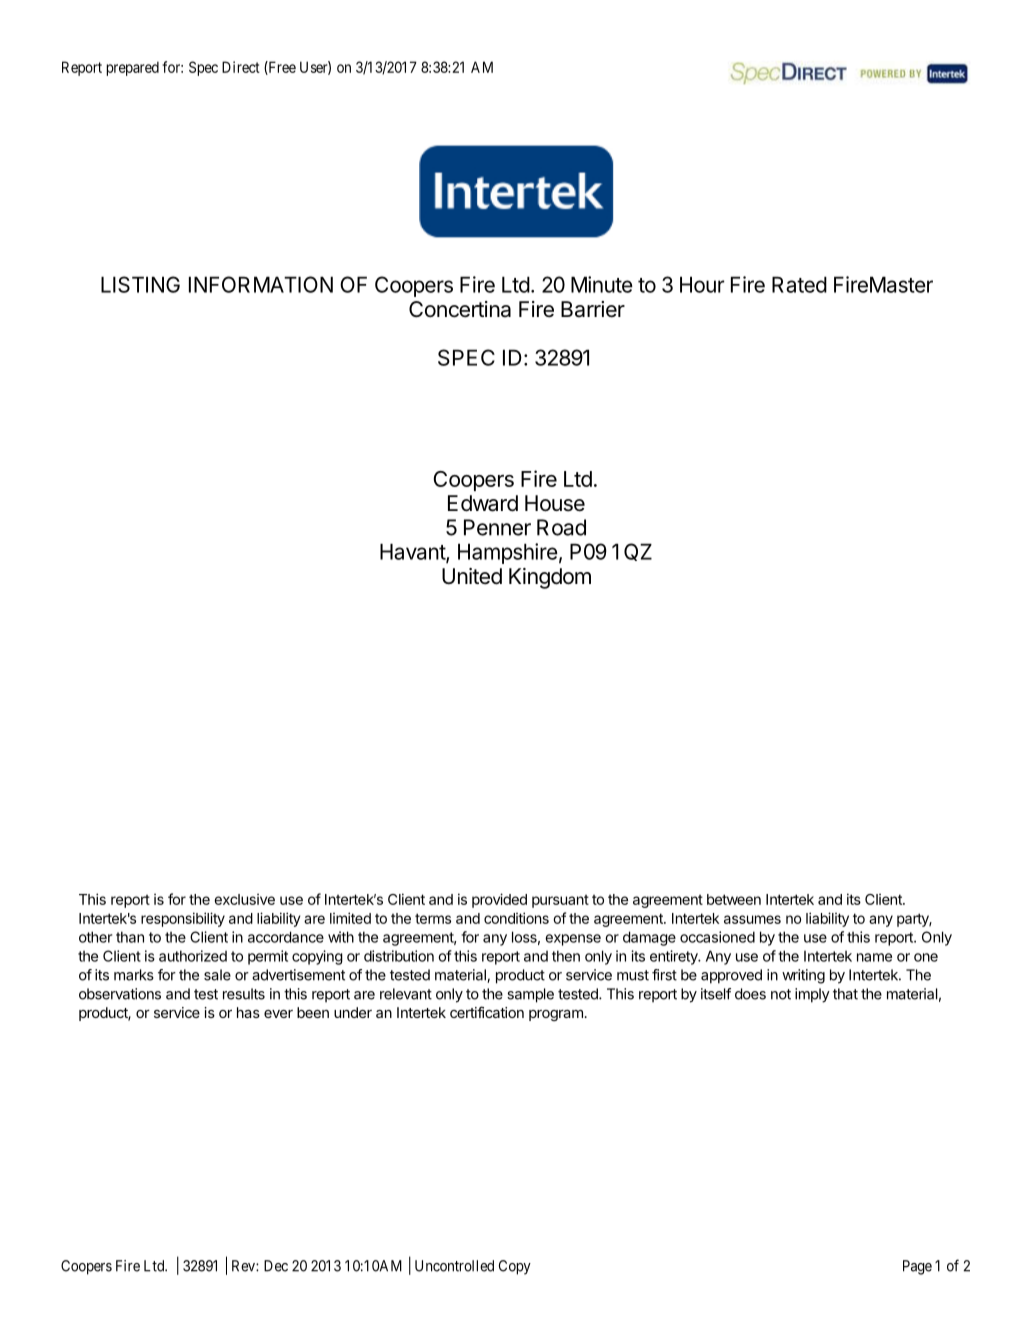 The width and height of the image is (1031, 1335). I want to click on Hour, so click(702, 284).
